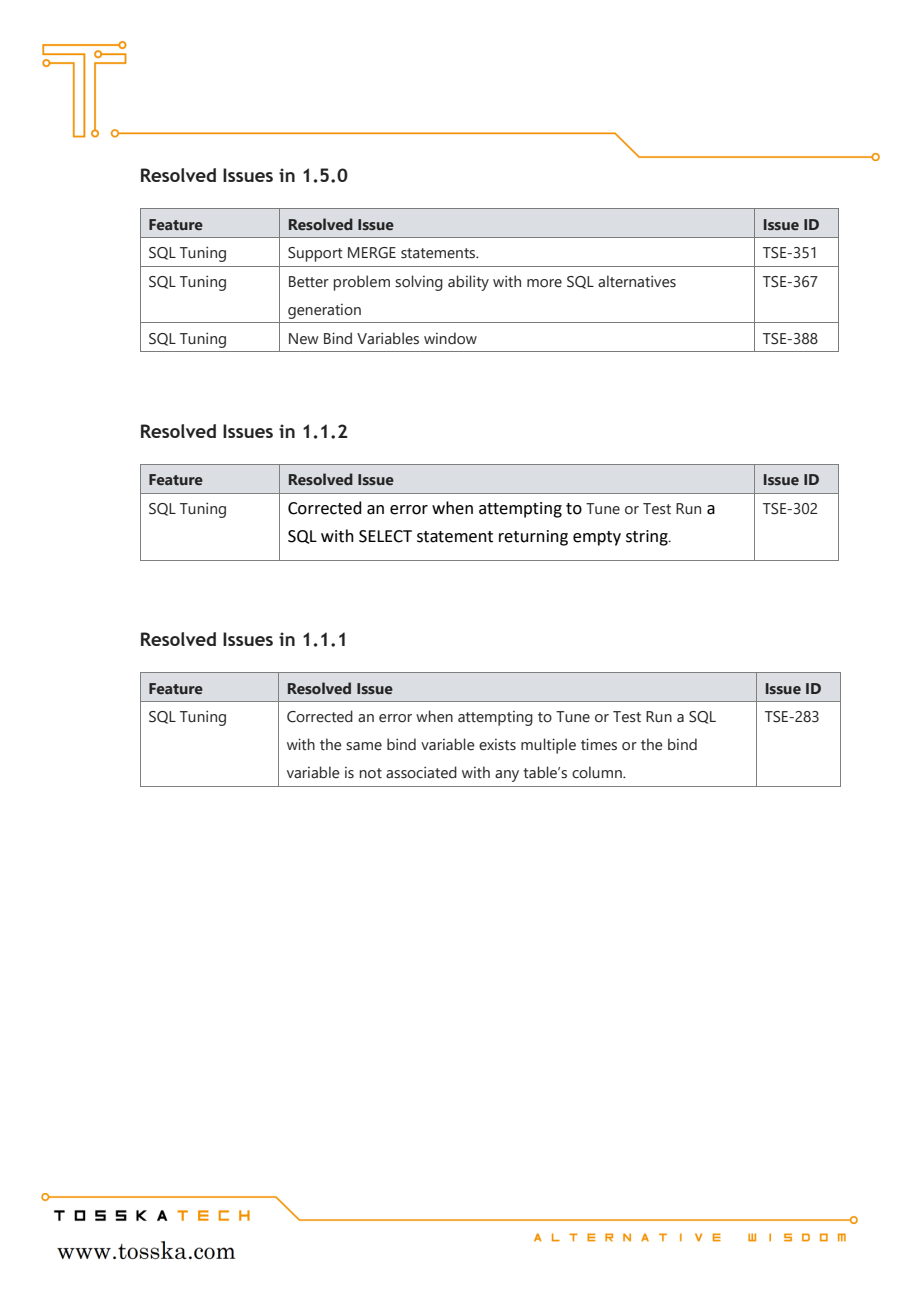 This screenshot has height=1308, width=924. Describe the element at coordinates (637, 281) in the screenshot. I see `alternatives` at that location.
